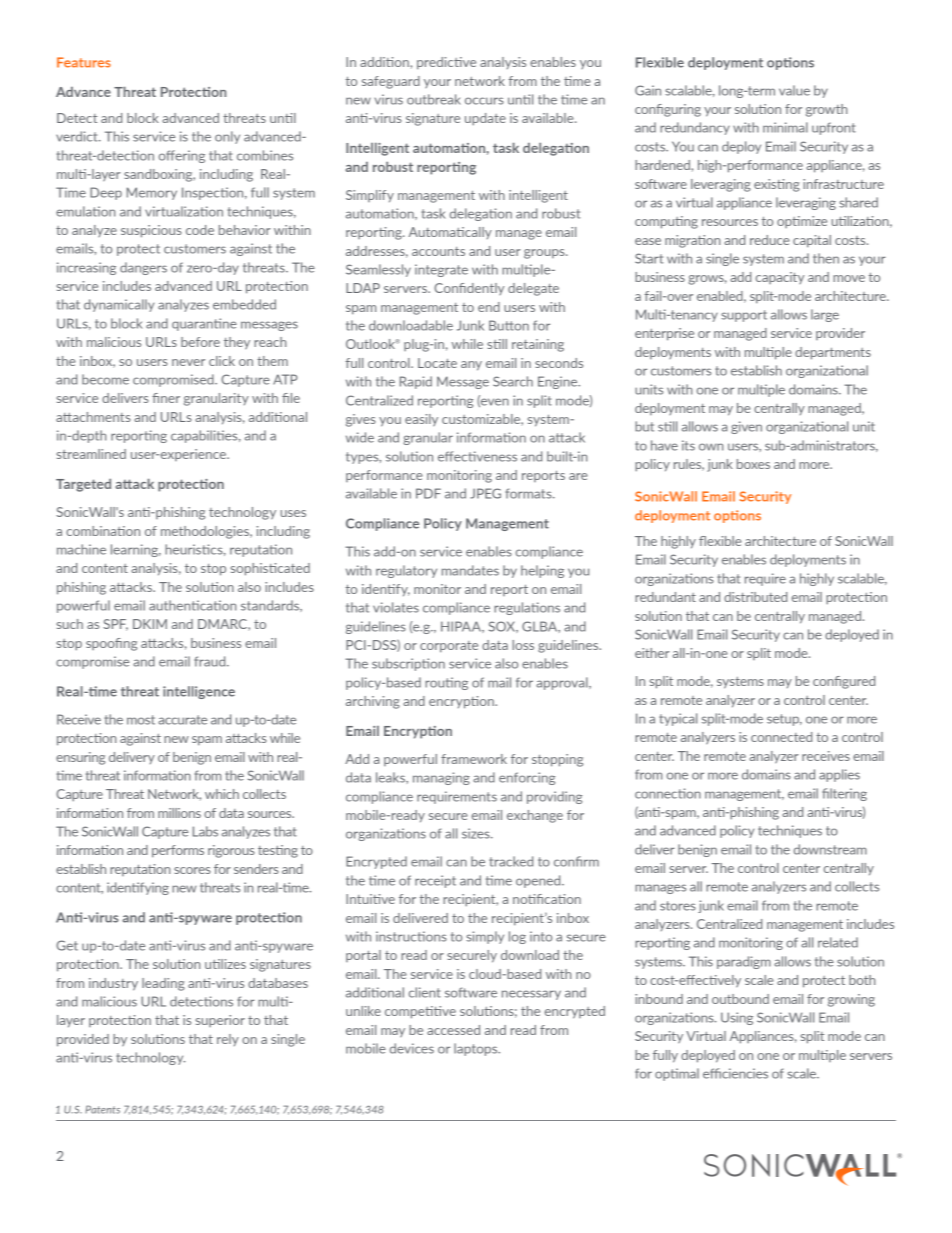  Describe the element at coordinates (830, 849) in the page. I see `downstream` at that location.
